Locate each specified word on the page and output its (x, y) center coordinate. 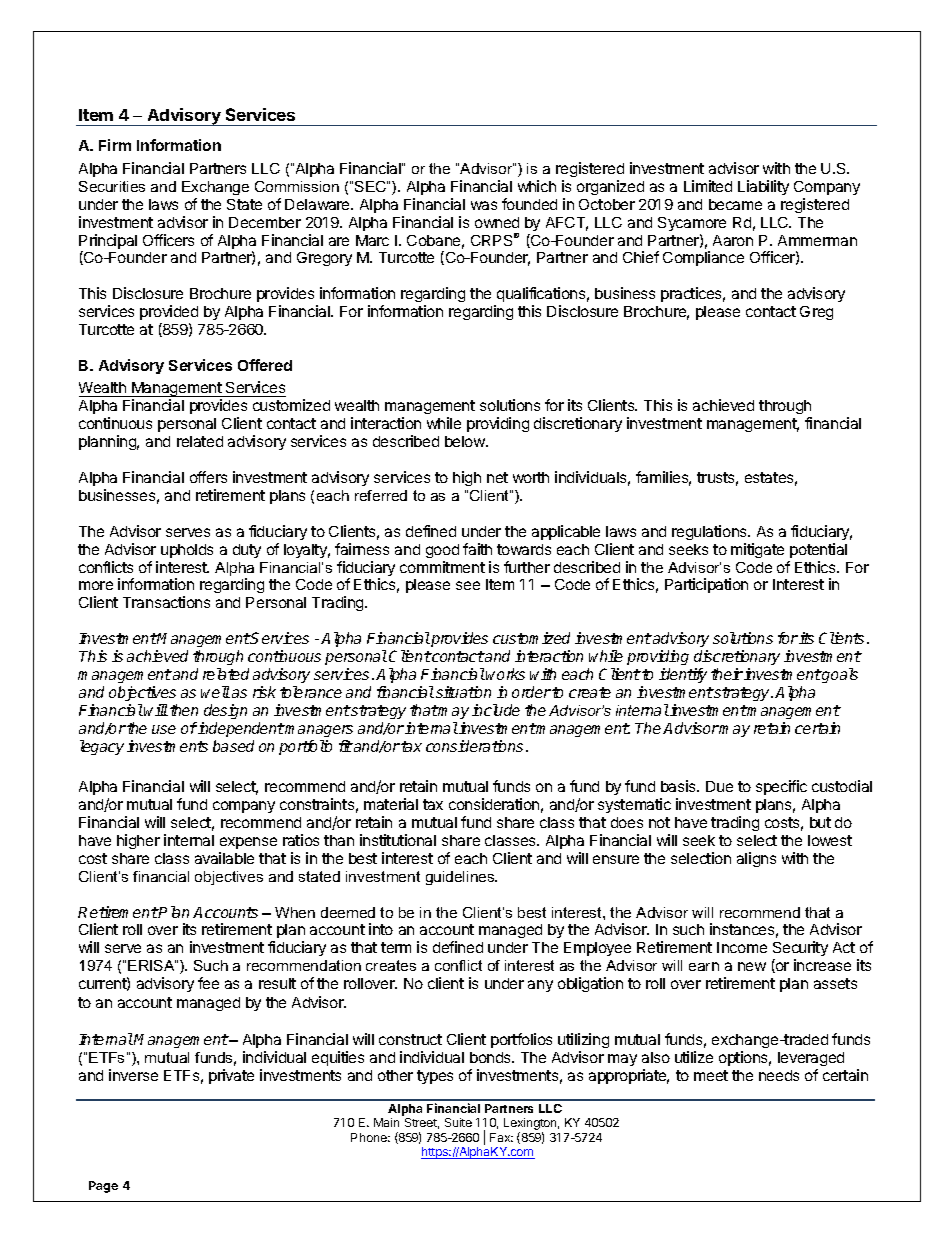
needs (779, 1075)
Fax (501, 1137)
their (727, 674)
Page (103, 1187)
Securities (112, 186)
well (215, 692)
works (505, 674)
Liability (763, 187)
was (484, 205)
